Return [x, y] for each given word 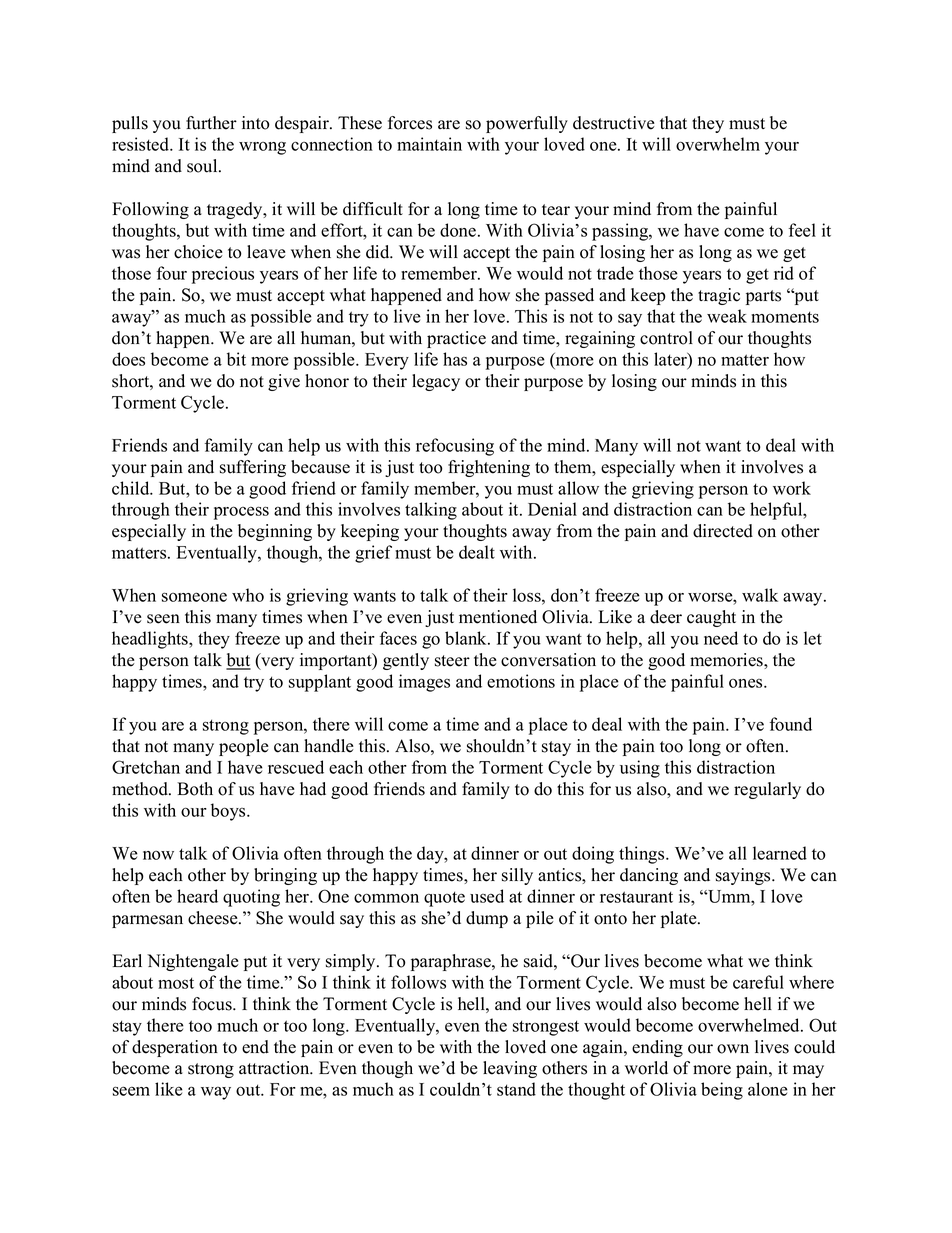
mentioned [498, 617]
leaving [510, 1069]
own [733, 1049]
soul [203, 166]
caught [711, 618]
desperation [175, 1048]
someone [194, 597]
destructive [614, 123]
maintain [429, 144]
